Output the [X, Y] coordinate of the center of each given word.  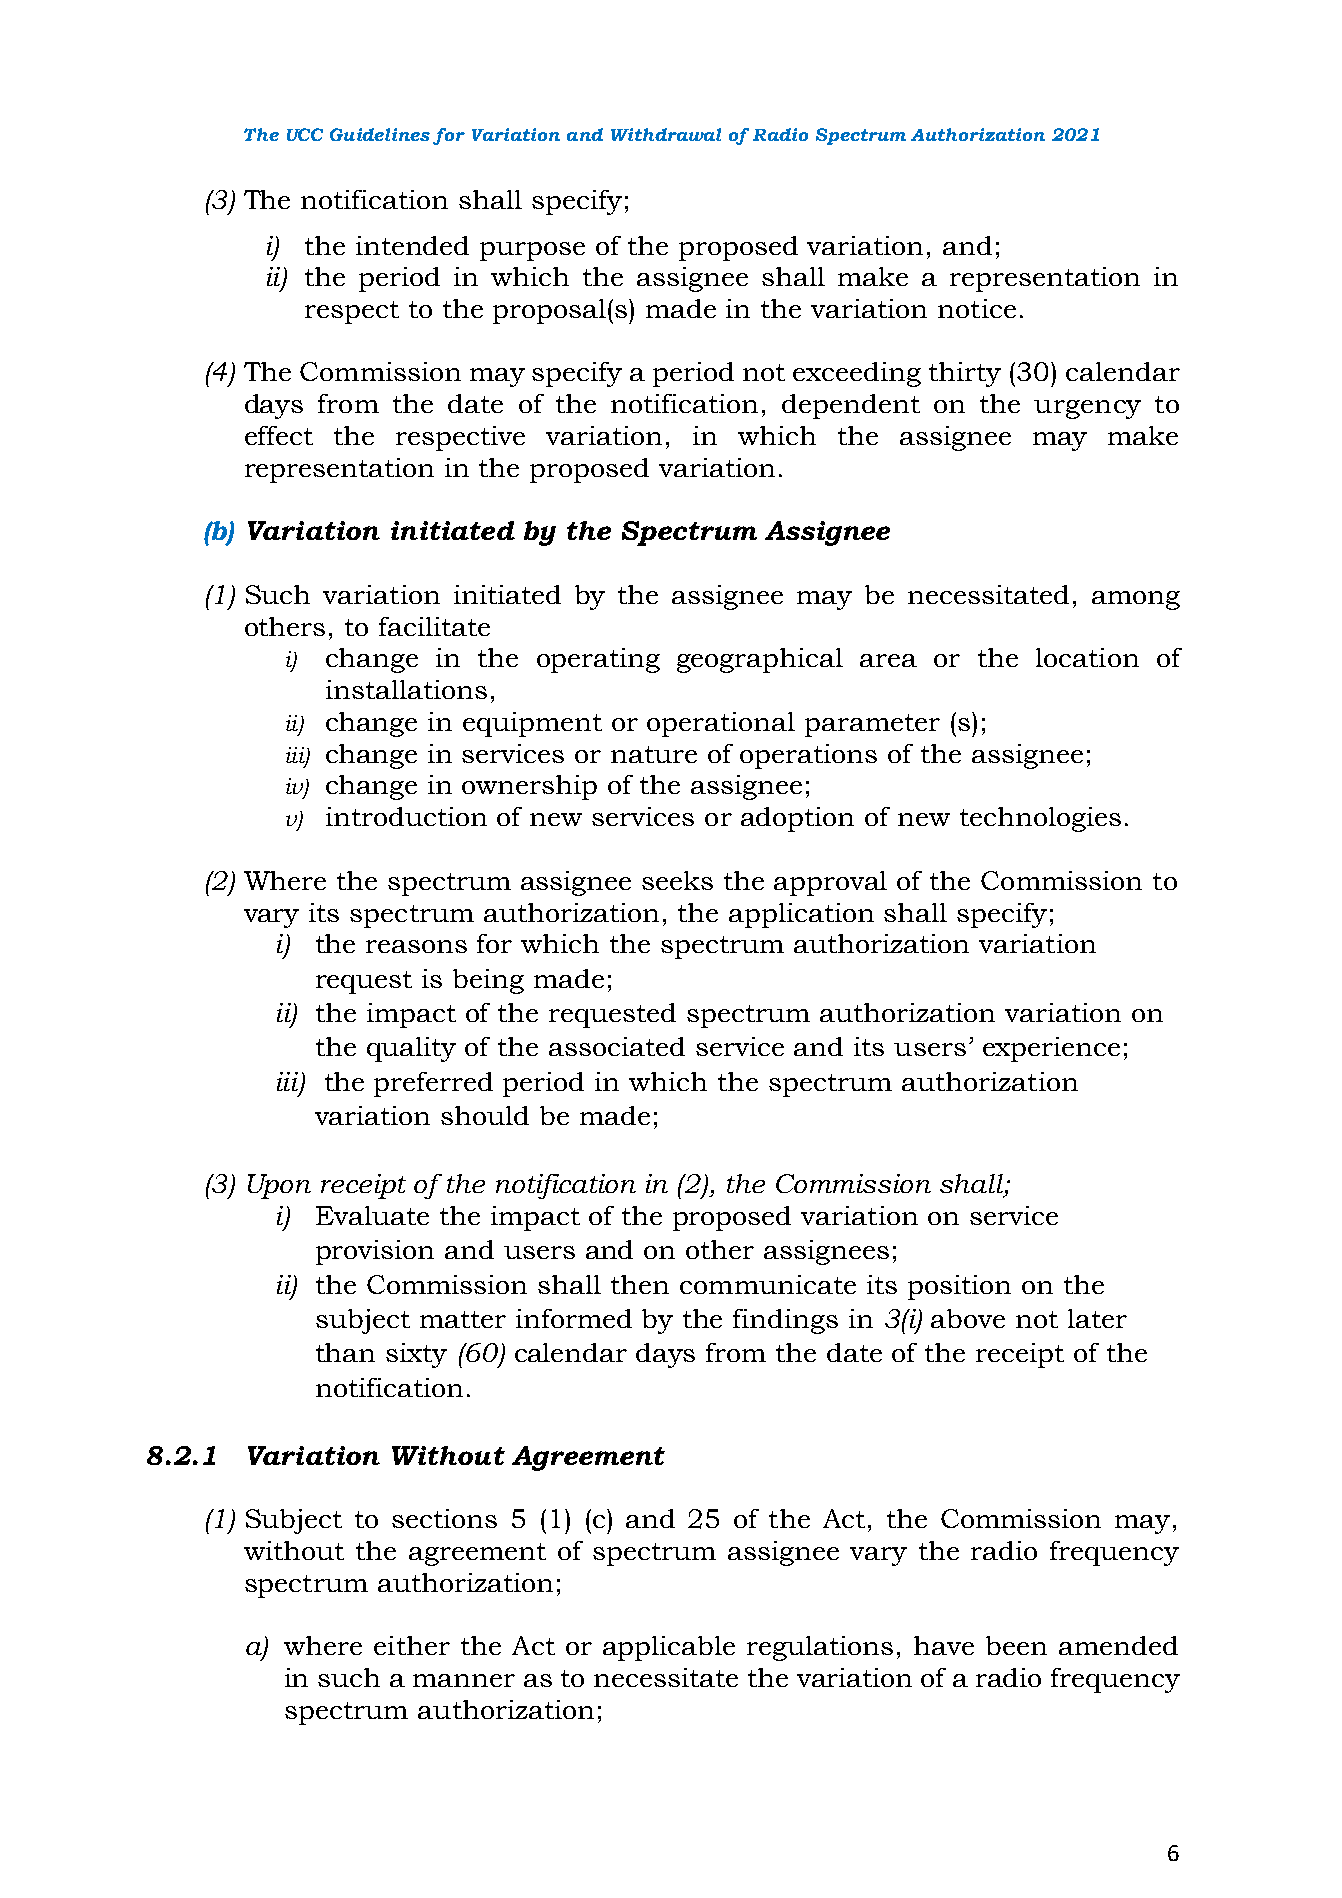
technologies [1040, 819]
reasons [416, 946]
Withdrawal [666, 134]
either [412, 1645]
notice [977, 308]
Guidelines [380, 134]
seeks [677, 880]
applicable [669, 1648]
